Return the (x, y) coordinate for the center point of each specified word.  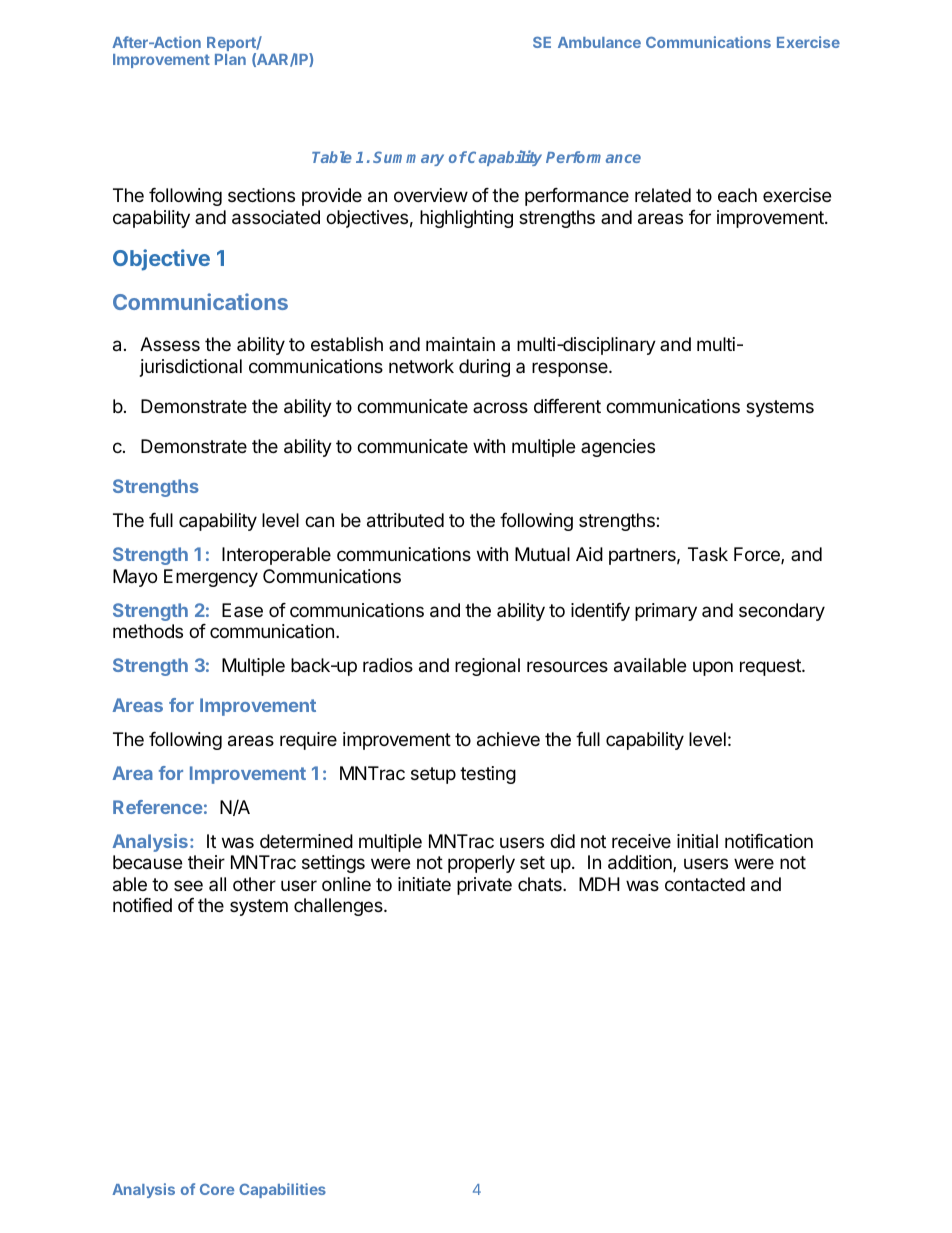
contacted (705, 884)
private (484, 886)
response (571, 369)
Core (217, 1189)
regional (487, 667)
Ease (242, 610)
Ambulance (599, 42)
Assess (170, 344)
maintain (460, 344)
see (188, 885)
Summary (408, 158)
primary (666, 612)
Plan (230, 59)
